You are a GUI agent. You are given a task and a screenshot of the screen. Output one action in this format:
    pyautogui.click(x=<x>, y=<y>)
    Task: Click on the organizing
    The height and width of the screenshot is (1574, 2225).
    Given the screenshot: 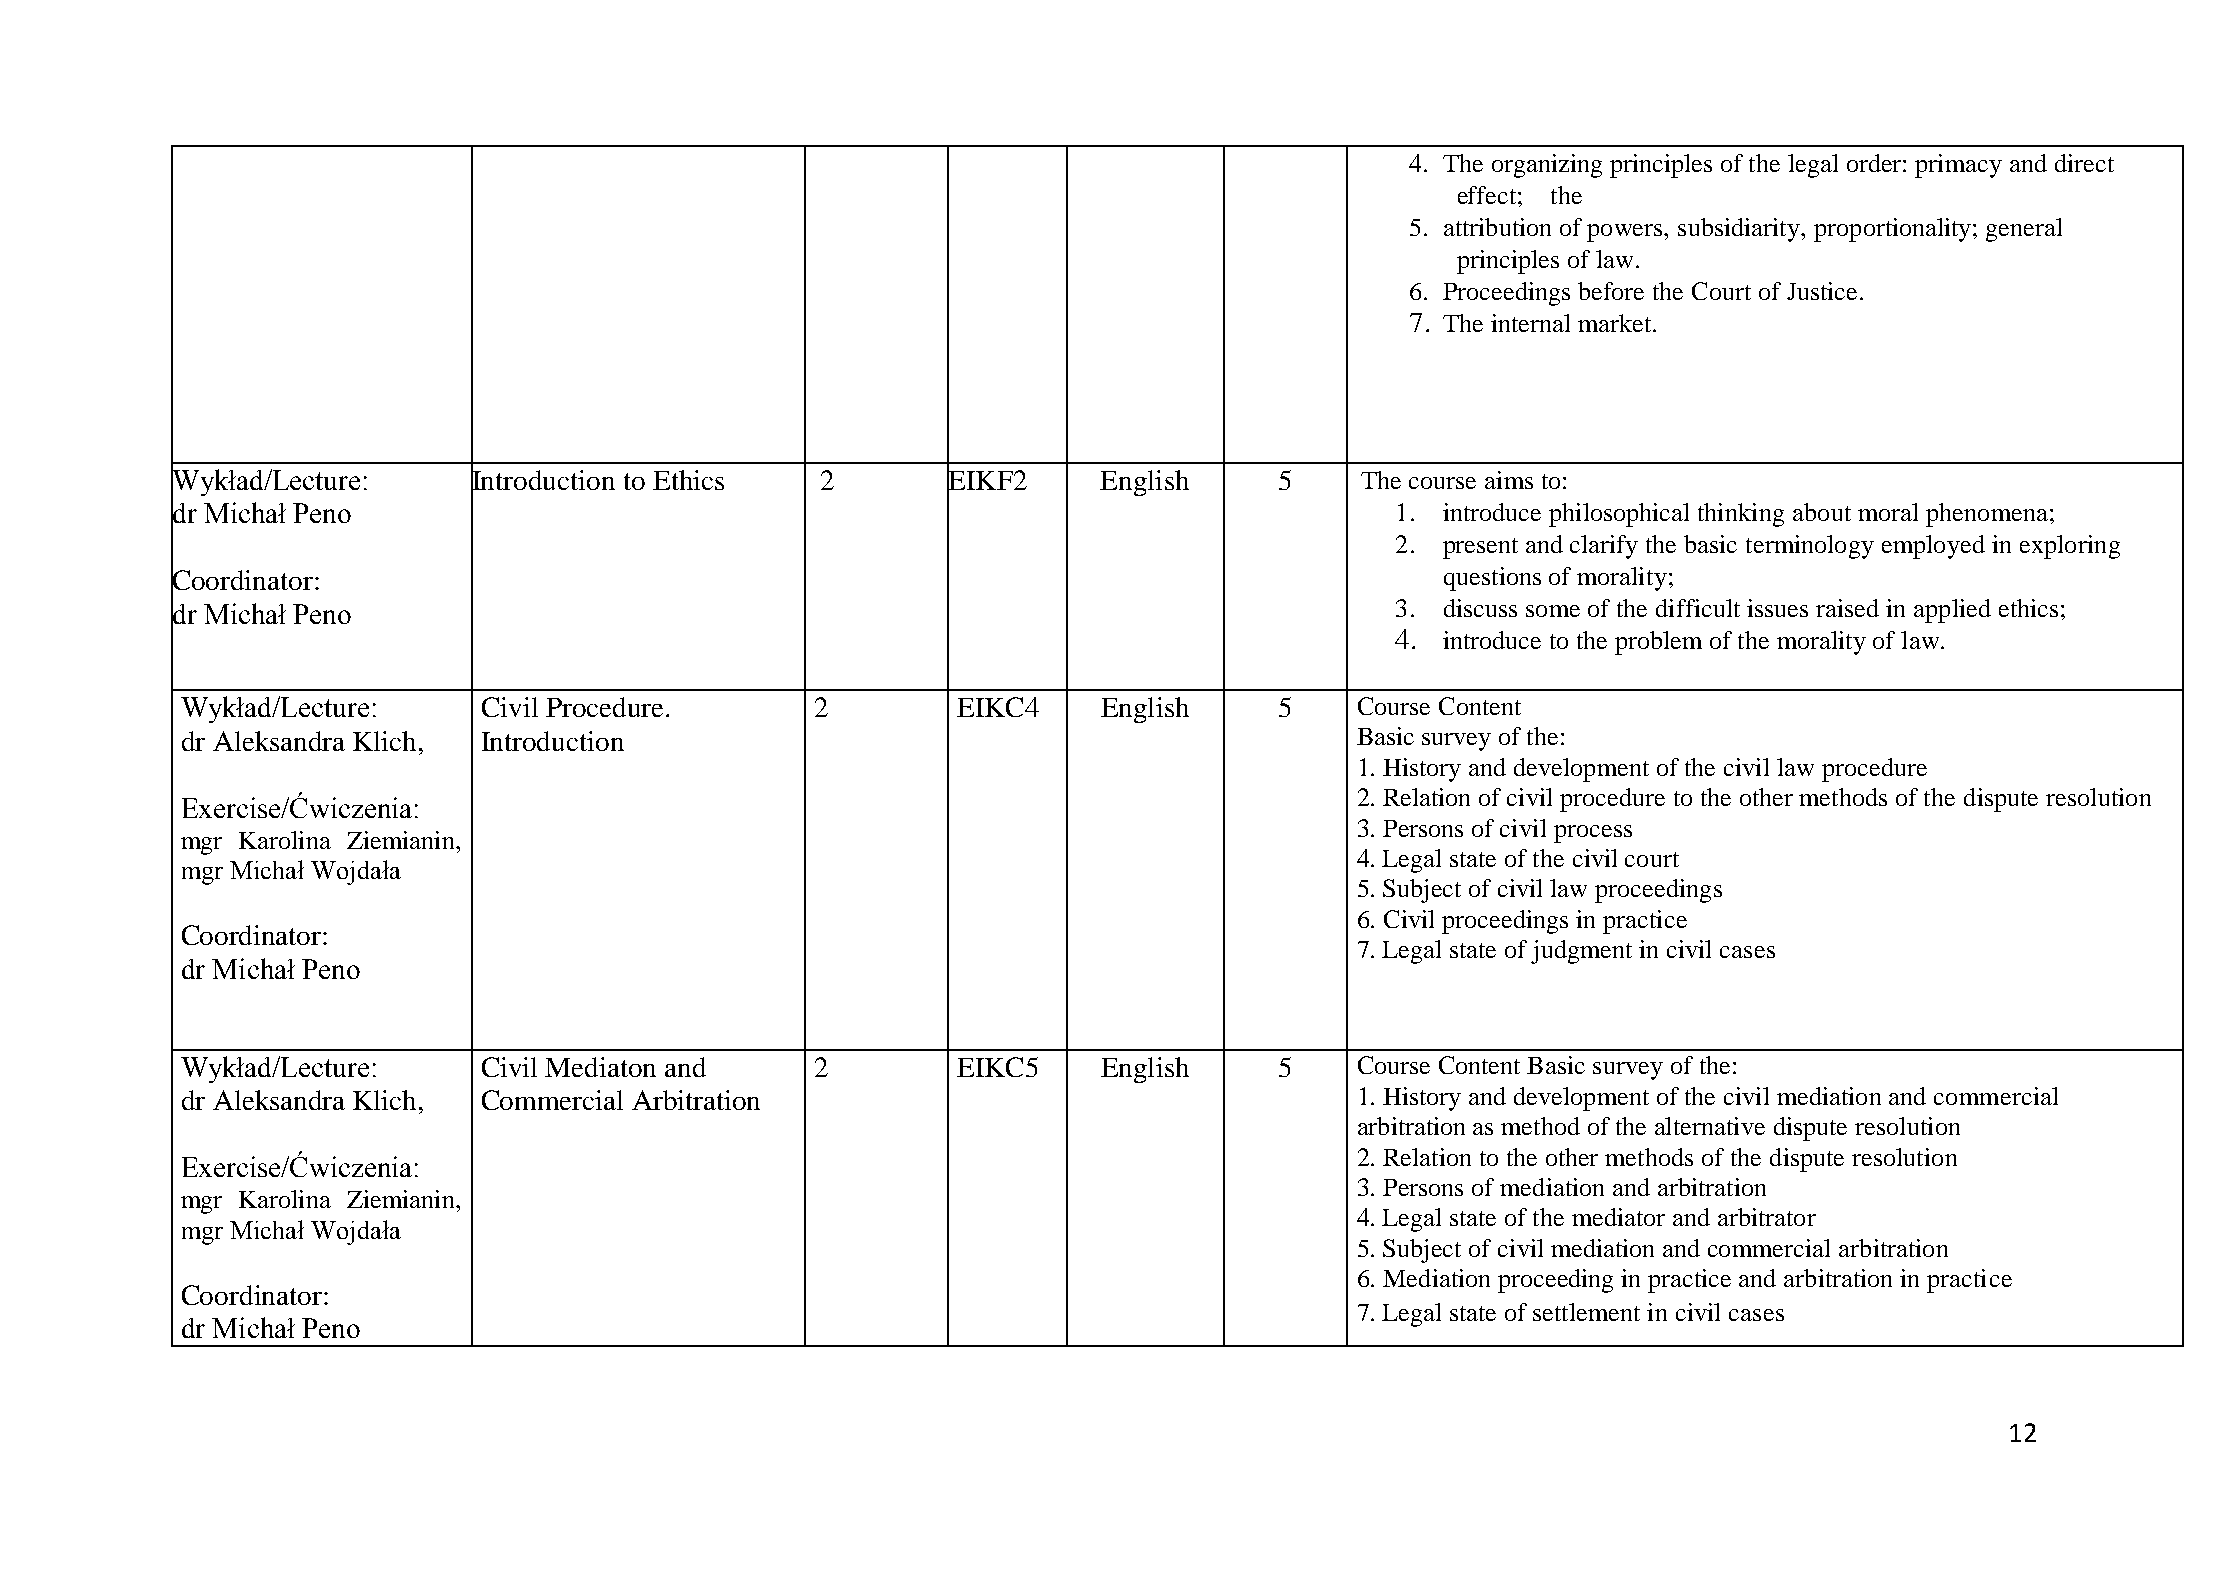 What is the action you would take?
    pyautogui.click(x=1547, y=166)
